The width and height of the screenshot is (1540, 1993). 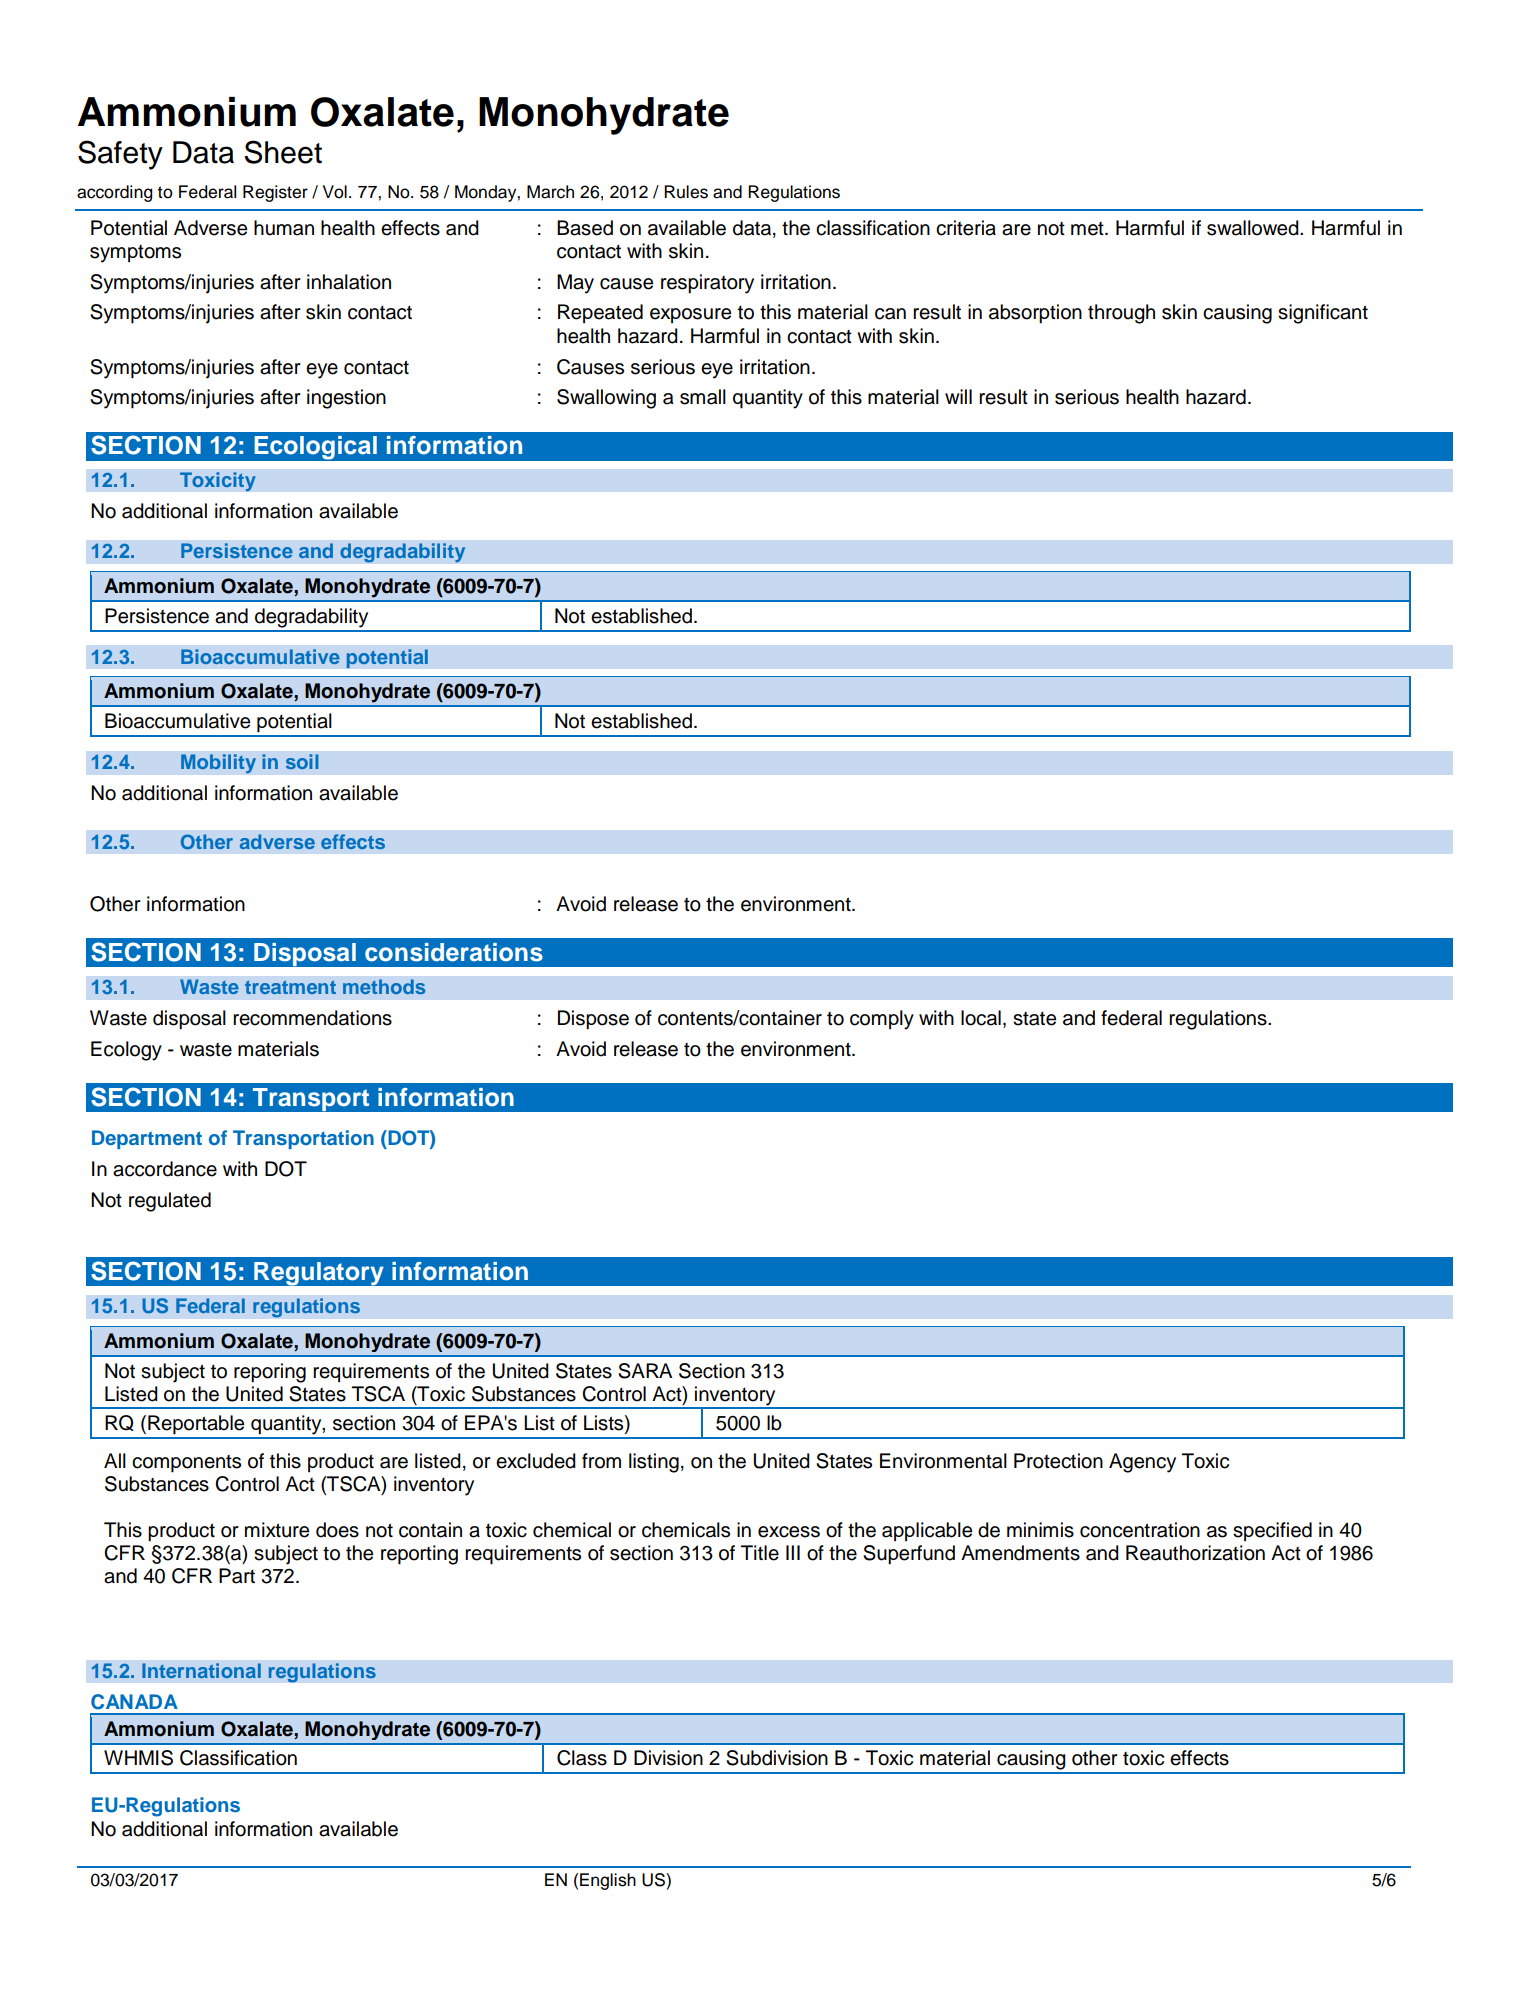 What do you see at coordinates (1254, 228) in the screenshot?
I see `swallowed` at bounding box center [1254, 228].
